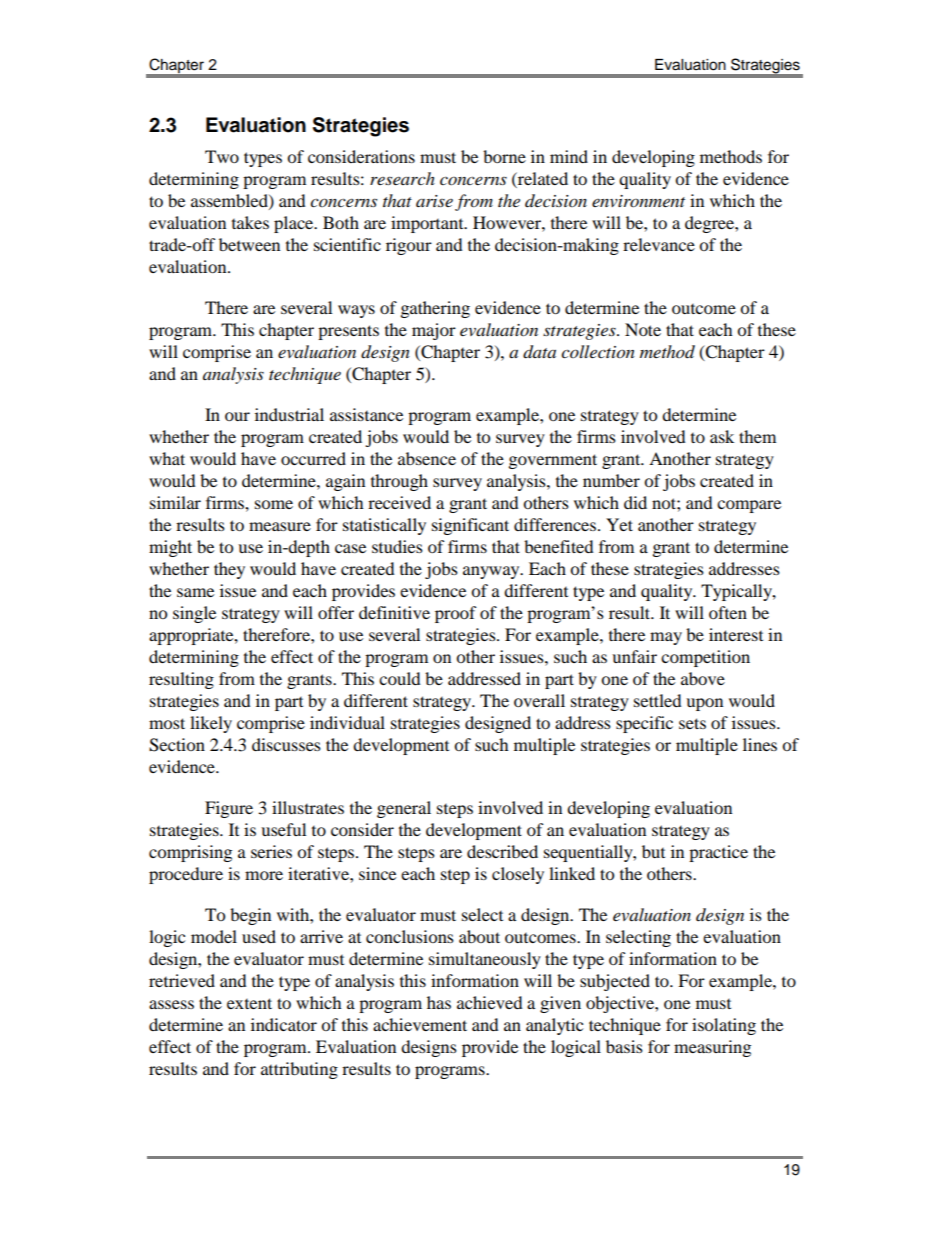 This screenshot has height=1233, width=952. Describe the element at coordinates (289, 414) in the screenshot. I see `industrial` at that location.
